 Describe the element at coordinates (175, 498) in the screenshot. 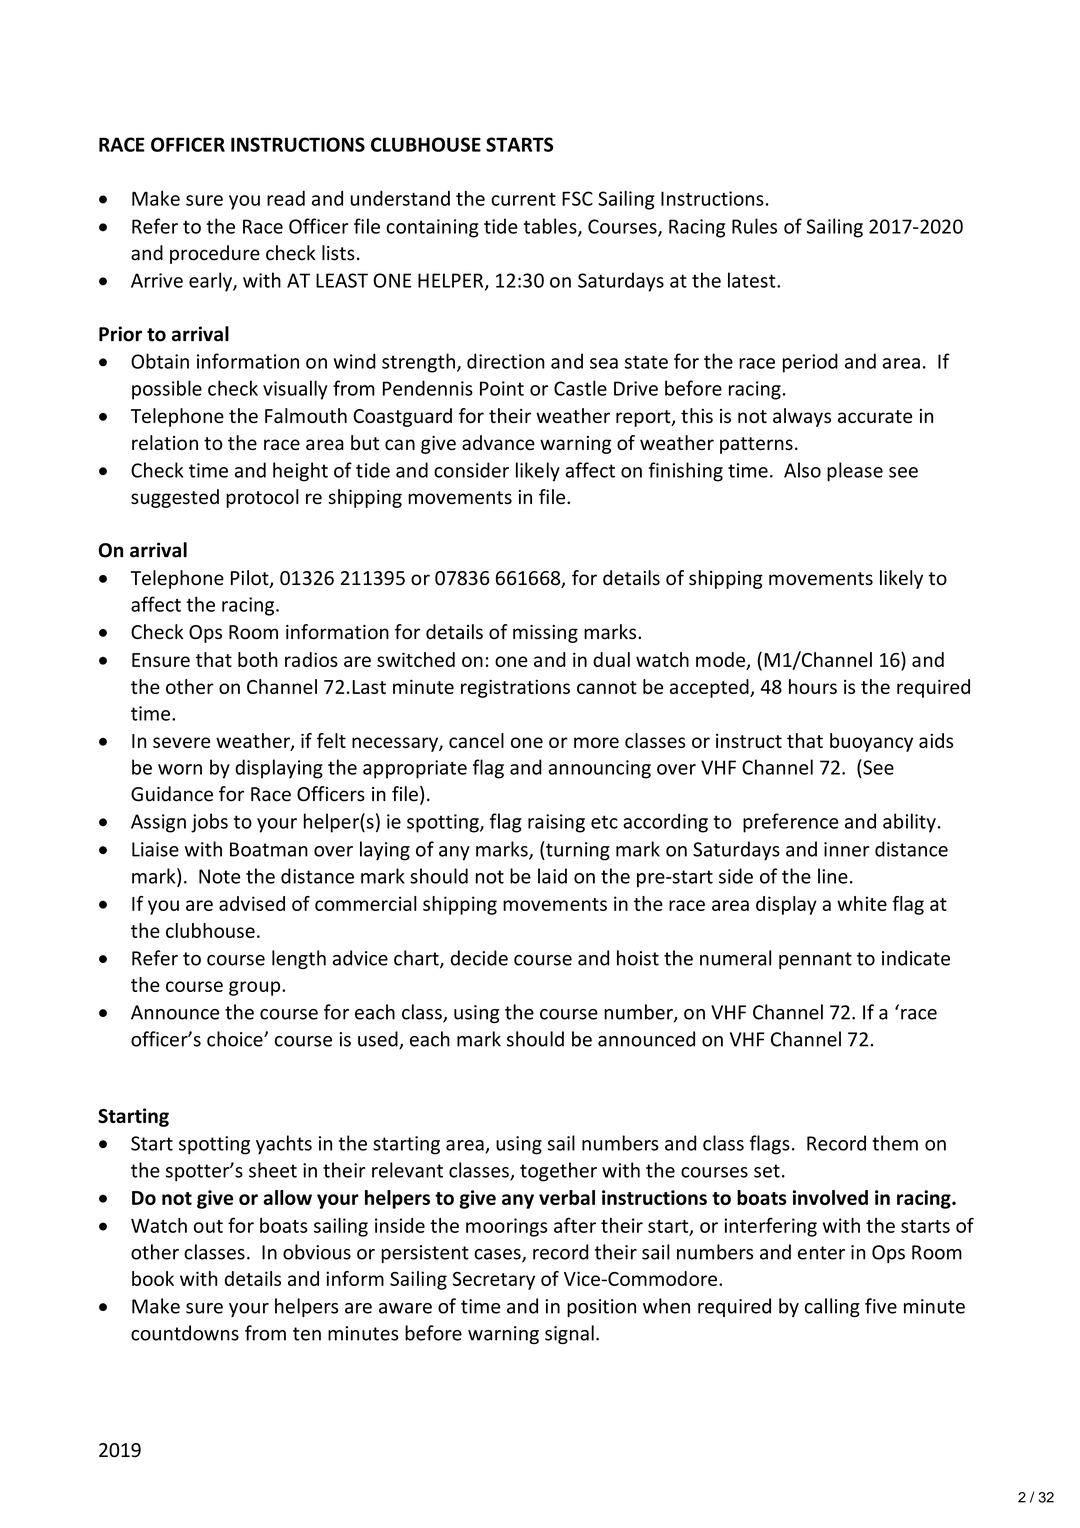

I see `suggested` at that location.
